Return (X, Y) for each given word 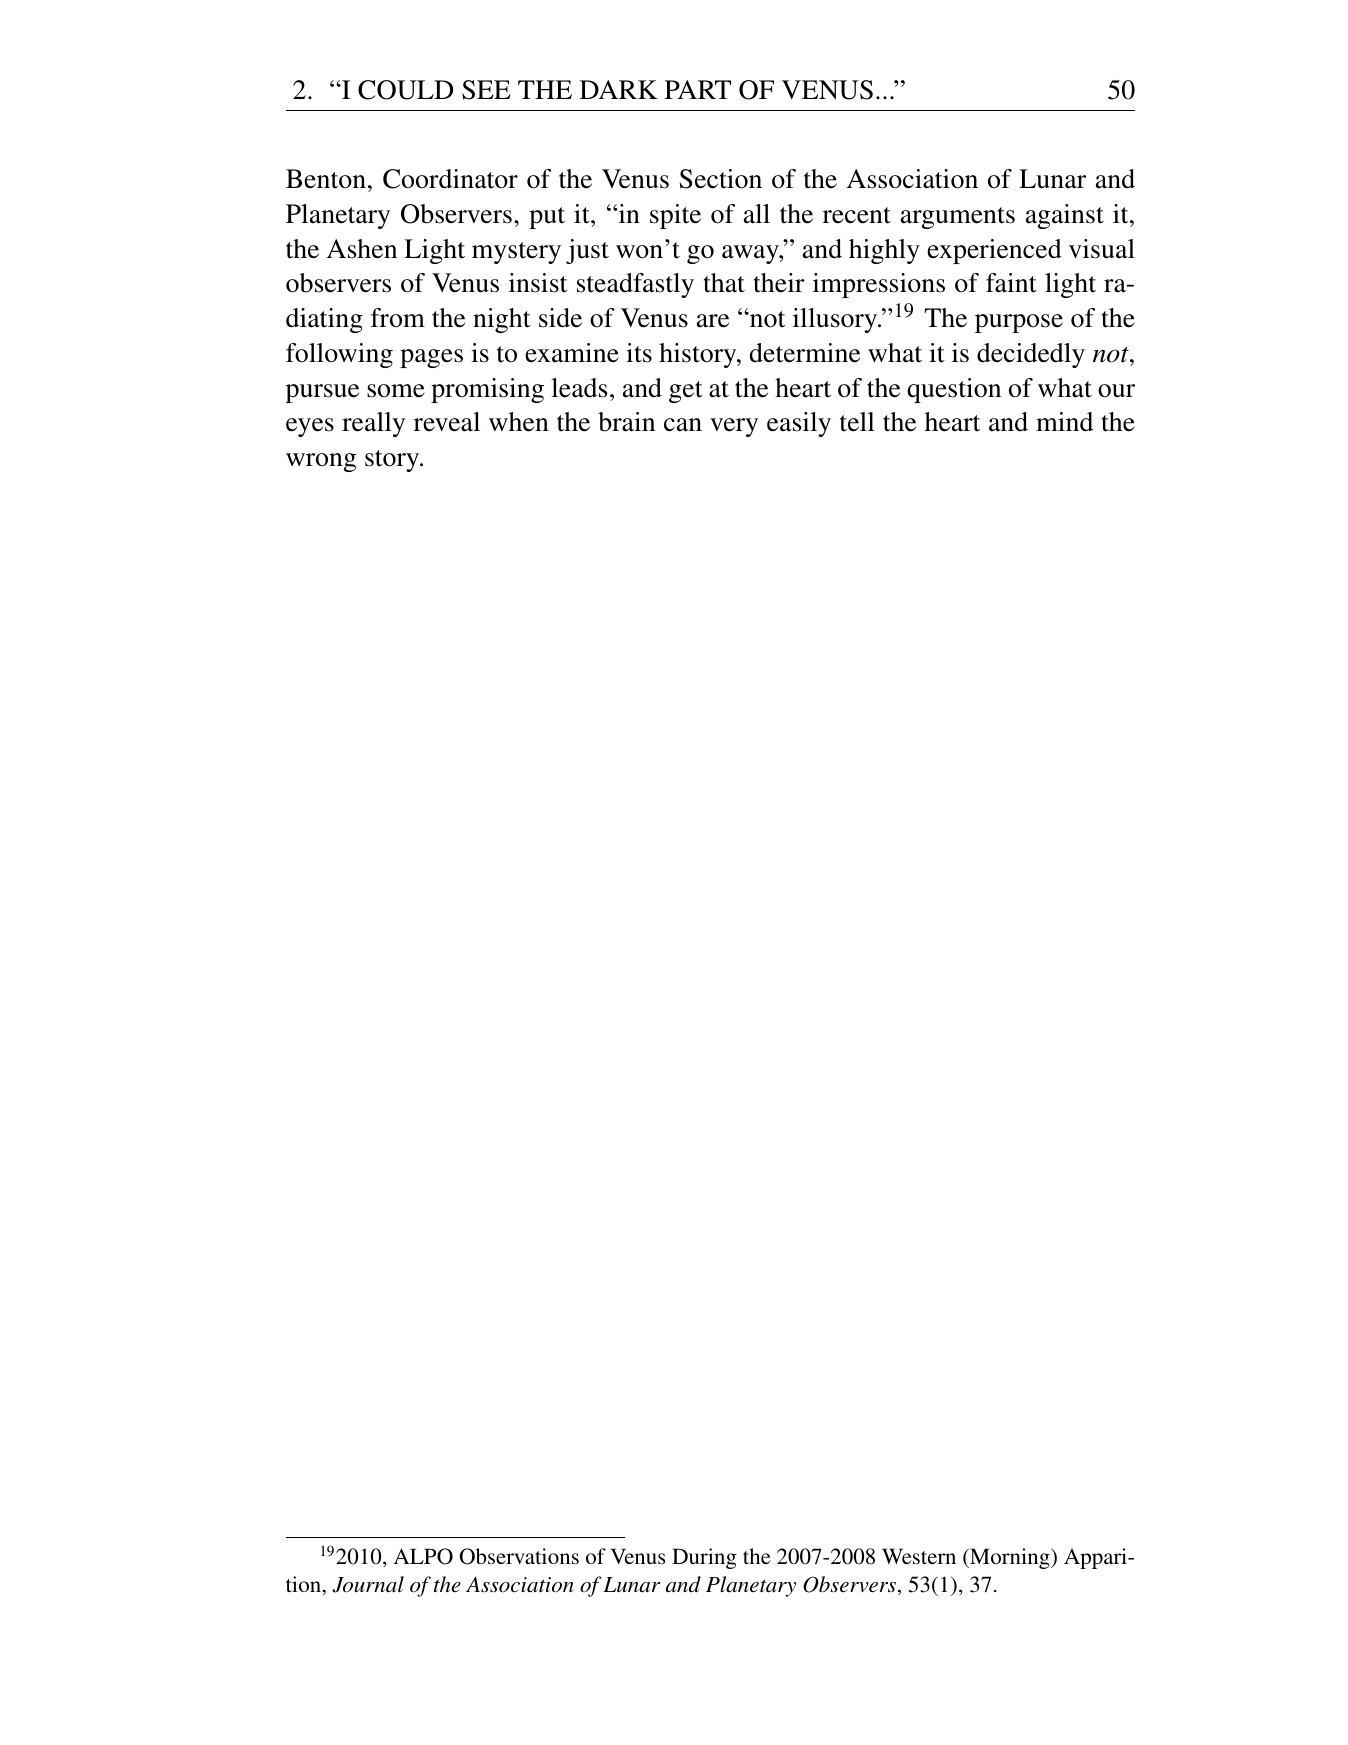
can (683, 425)
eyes (310, 427)
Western (919, 1556)
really (373, 424)
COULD (405, 90)
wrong (321, 462)
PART (698, 89)
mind (1064, 422)
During (704, 1558)
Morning (1010, 1558)
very (734, 427)
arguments (958, 218)
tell (857, 422)
